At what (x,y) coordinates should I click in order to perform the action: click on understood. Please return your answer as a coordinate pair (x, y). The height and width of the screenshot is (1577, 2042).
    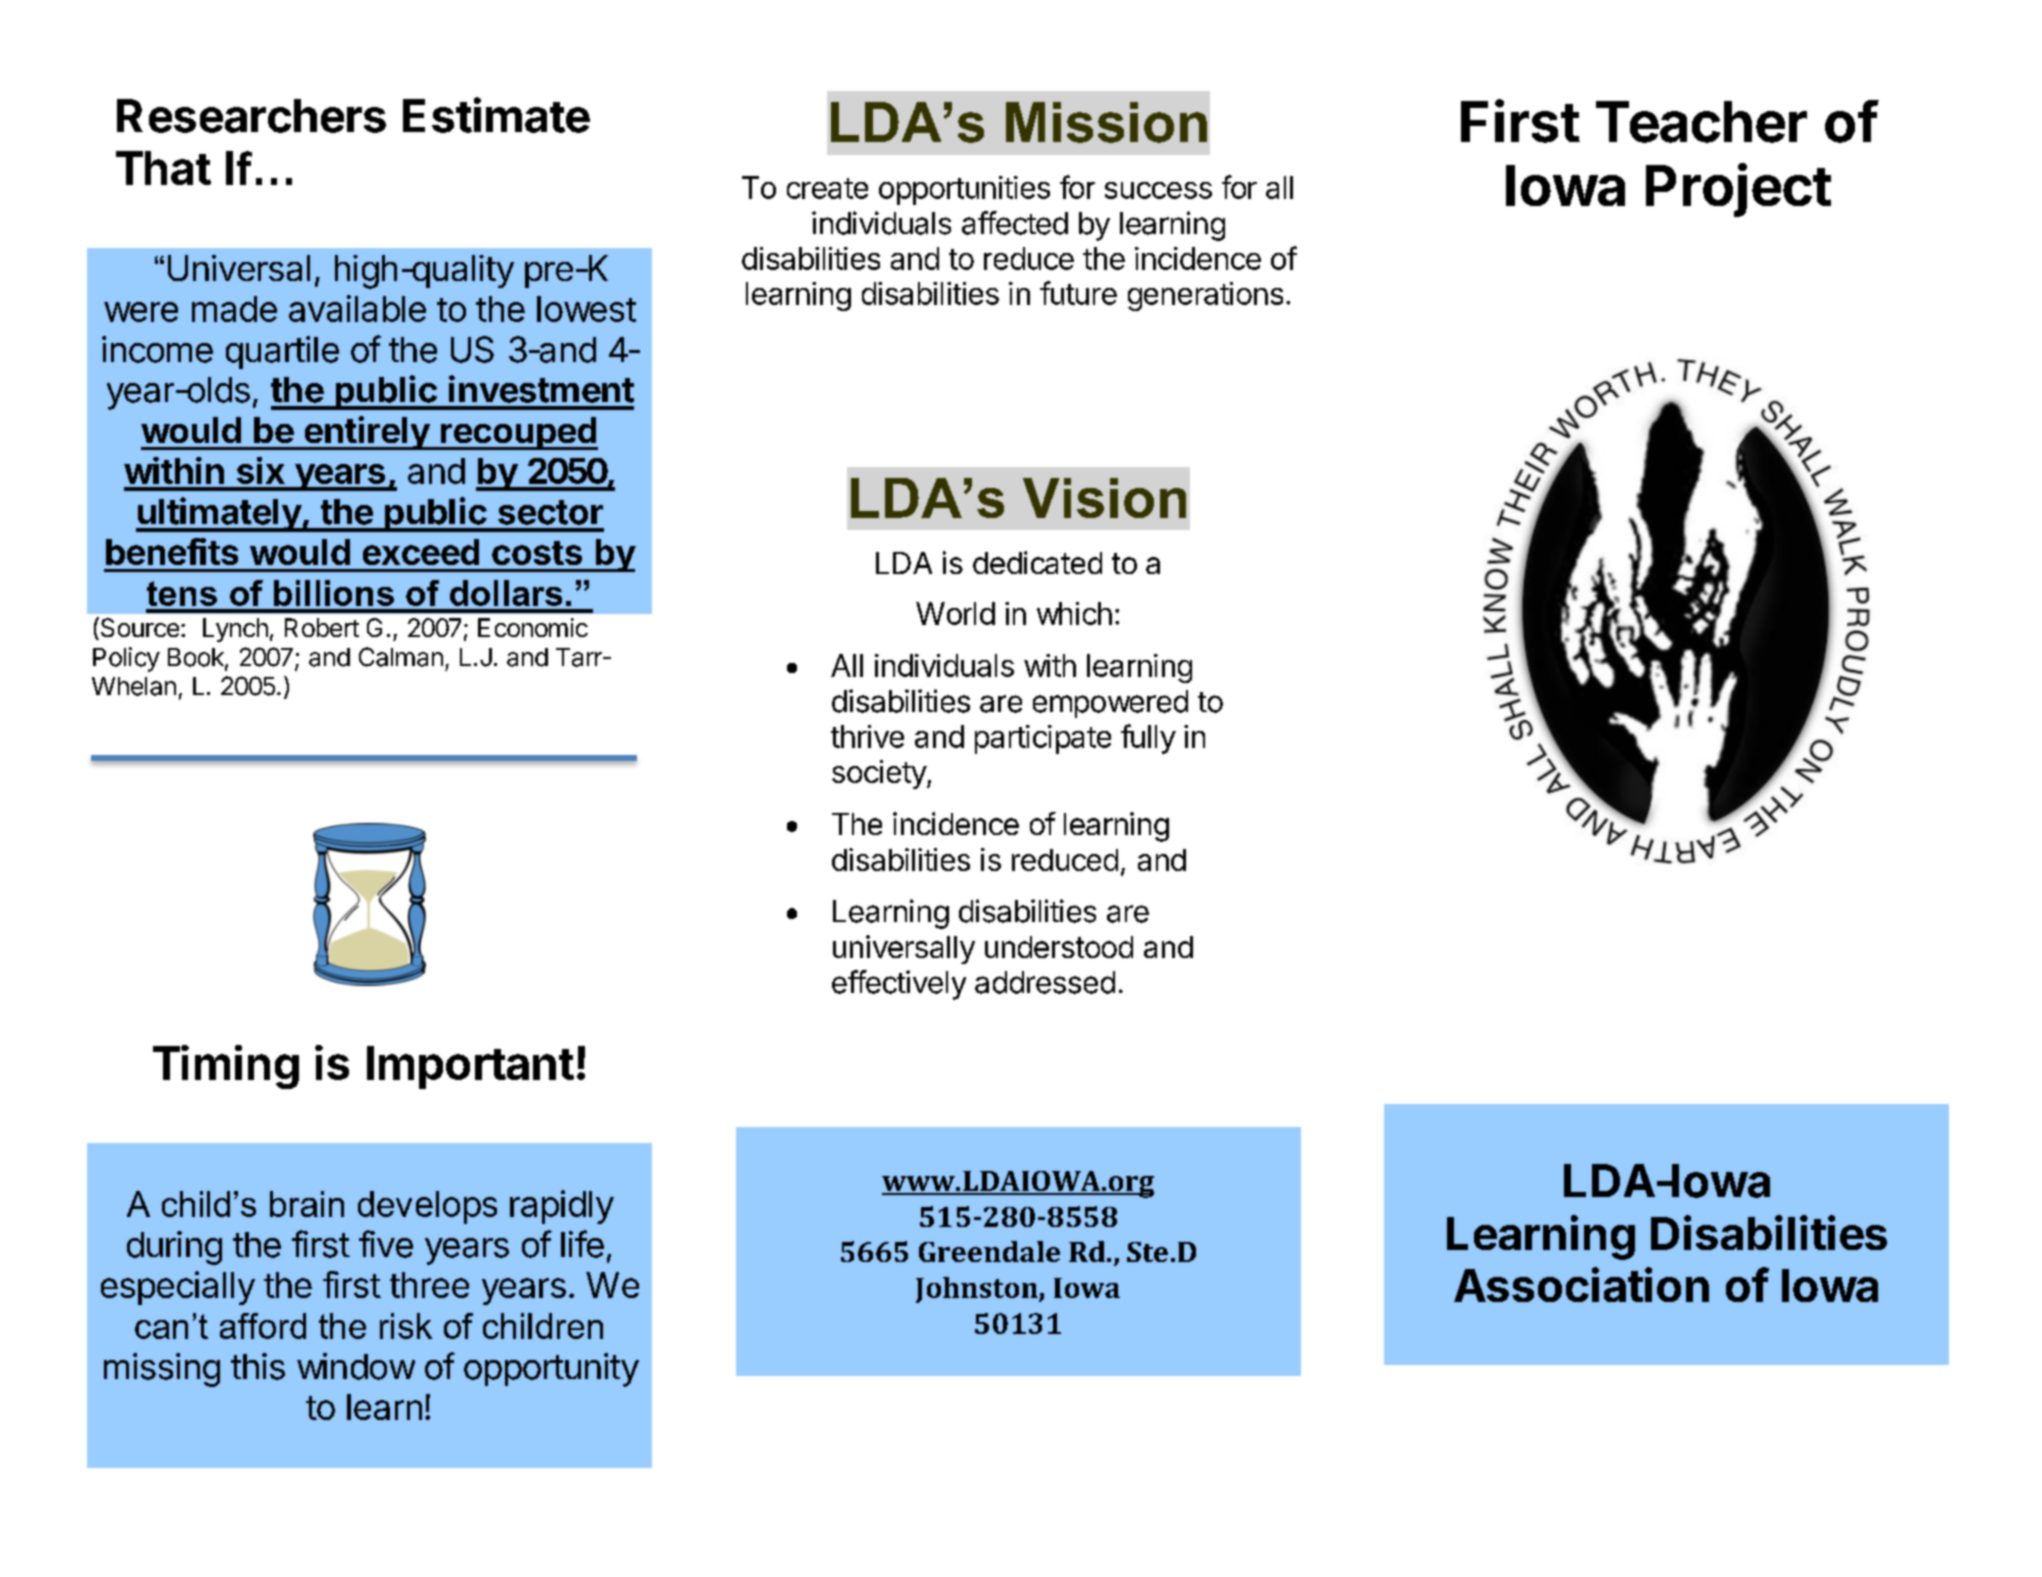
    Looking at the image, I should click on (1059, 947).
